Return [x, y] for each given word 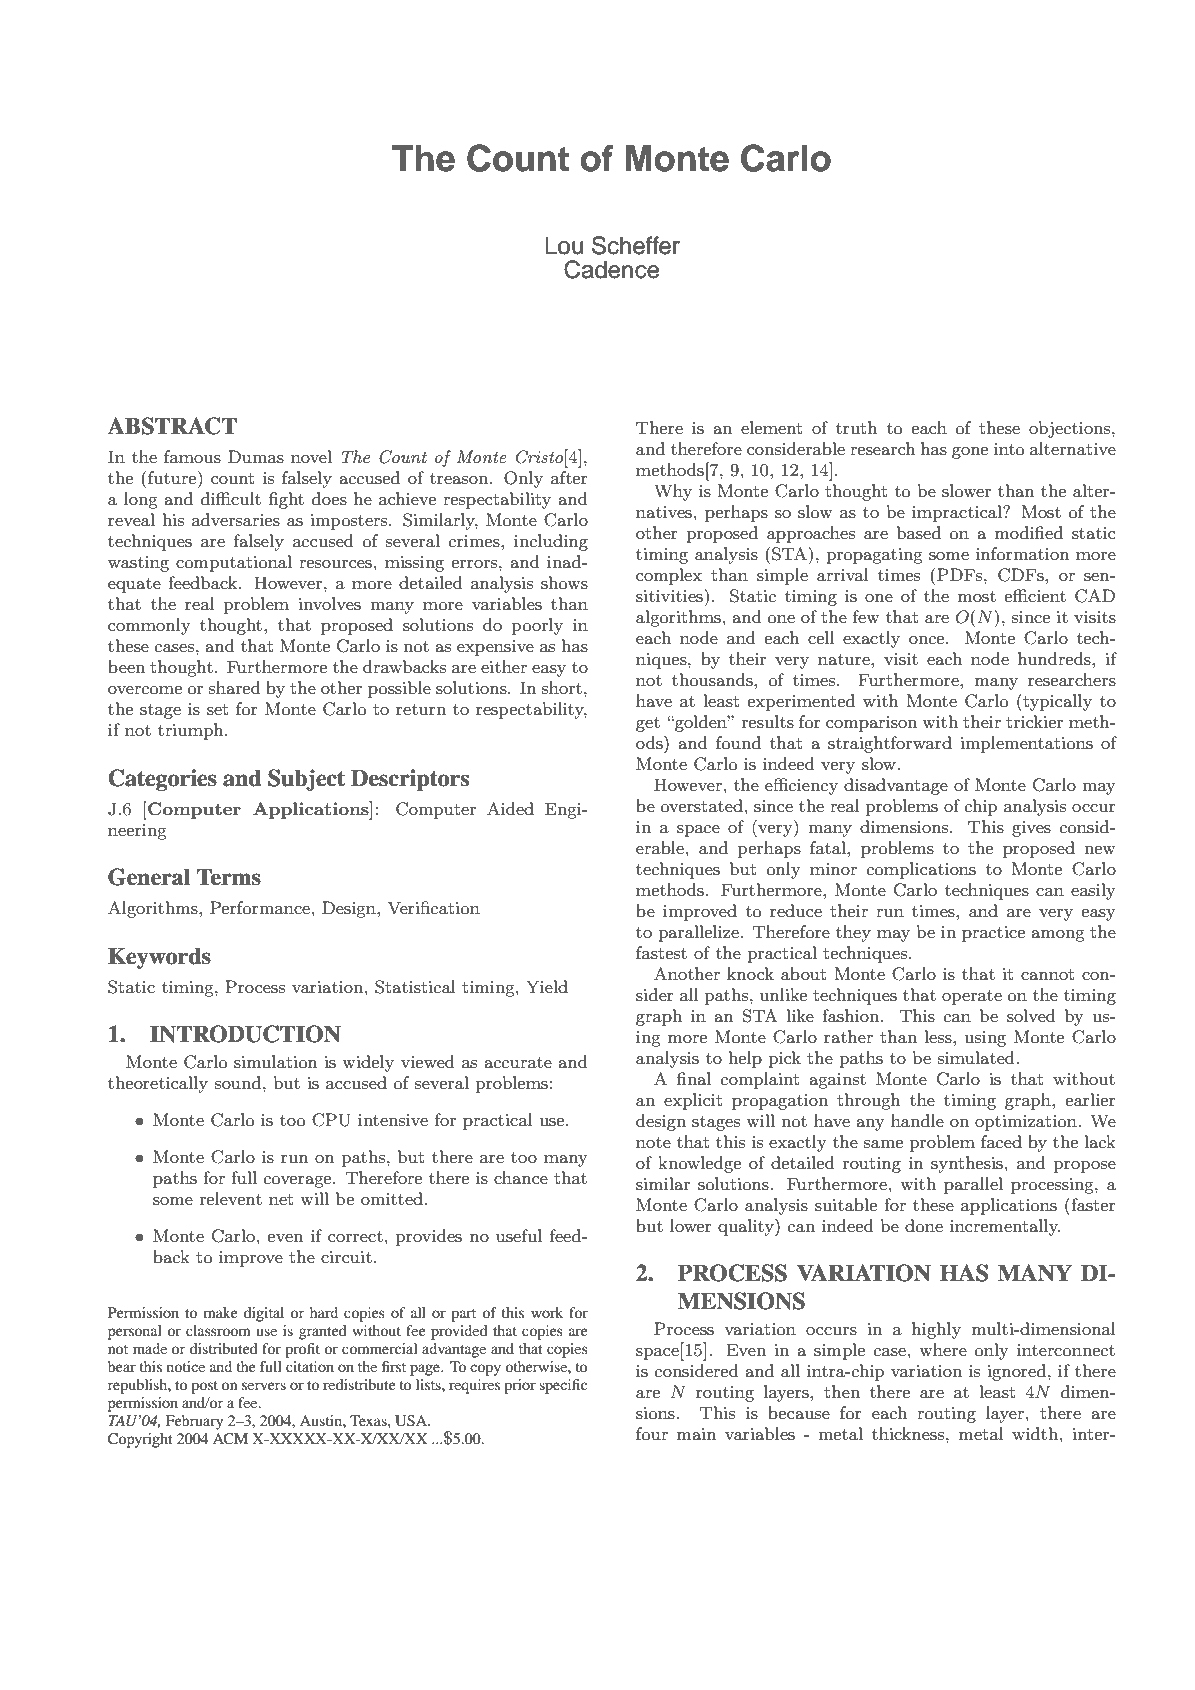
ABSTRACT [172, 426]
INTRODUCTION [245, 1034]
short [562, 687]
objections [1071, 429]
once [928, 640]
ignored [1018, 1372]
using [985, 1039]
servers [264, 1386]
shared [235, 687]
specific [563, 1386]
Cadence [611, 269]
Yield [547, 986]
